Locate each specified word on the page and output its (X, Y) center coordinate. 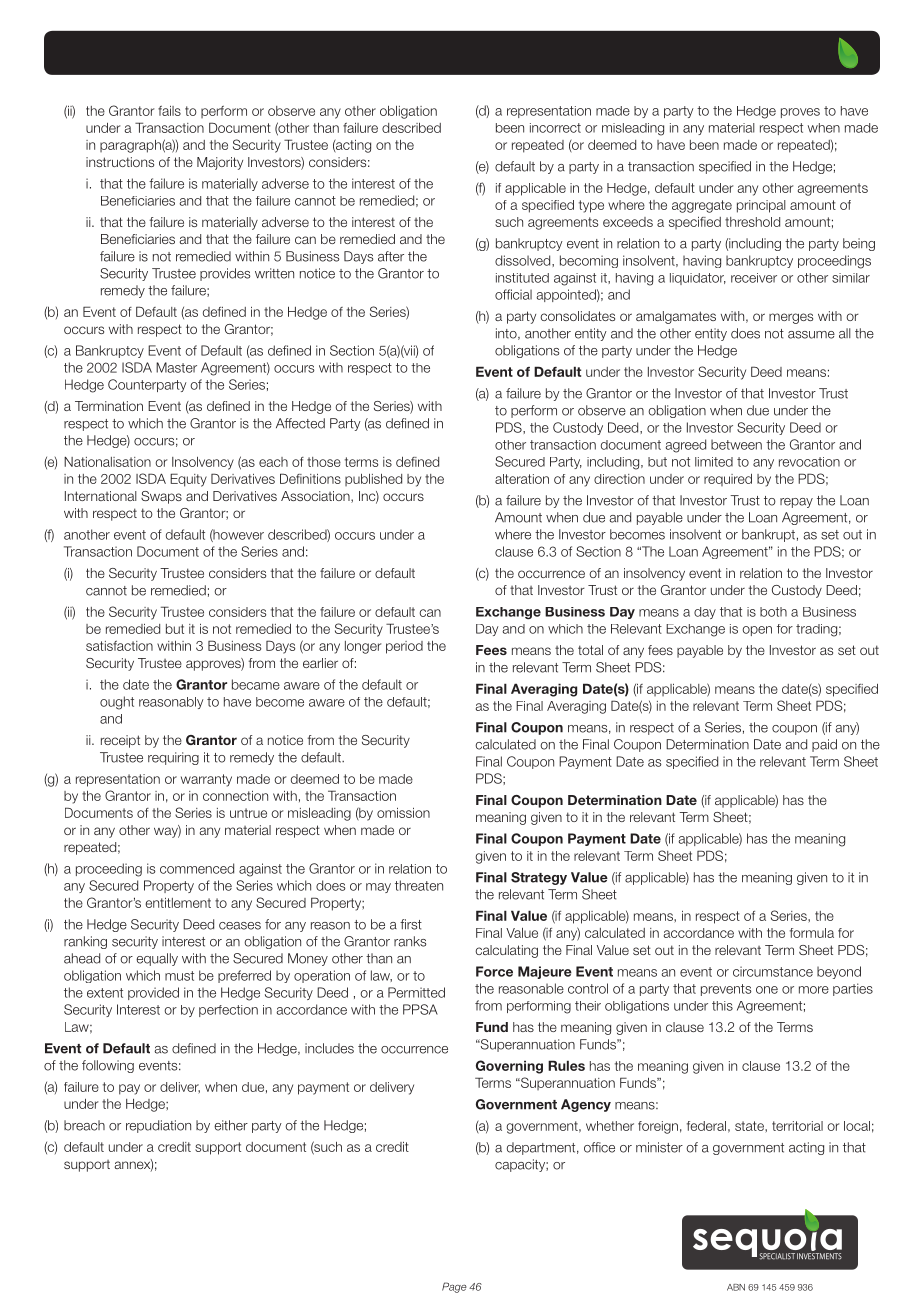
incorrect (555, 128)
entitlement (178, 903)
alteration (522, 479)
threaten (419, 885)
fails (169, 111)
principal (761, 206)
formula (812, 933)
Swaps (161, 497)
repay (796, 503)
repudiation (158, 1126)
